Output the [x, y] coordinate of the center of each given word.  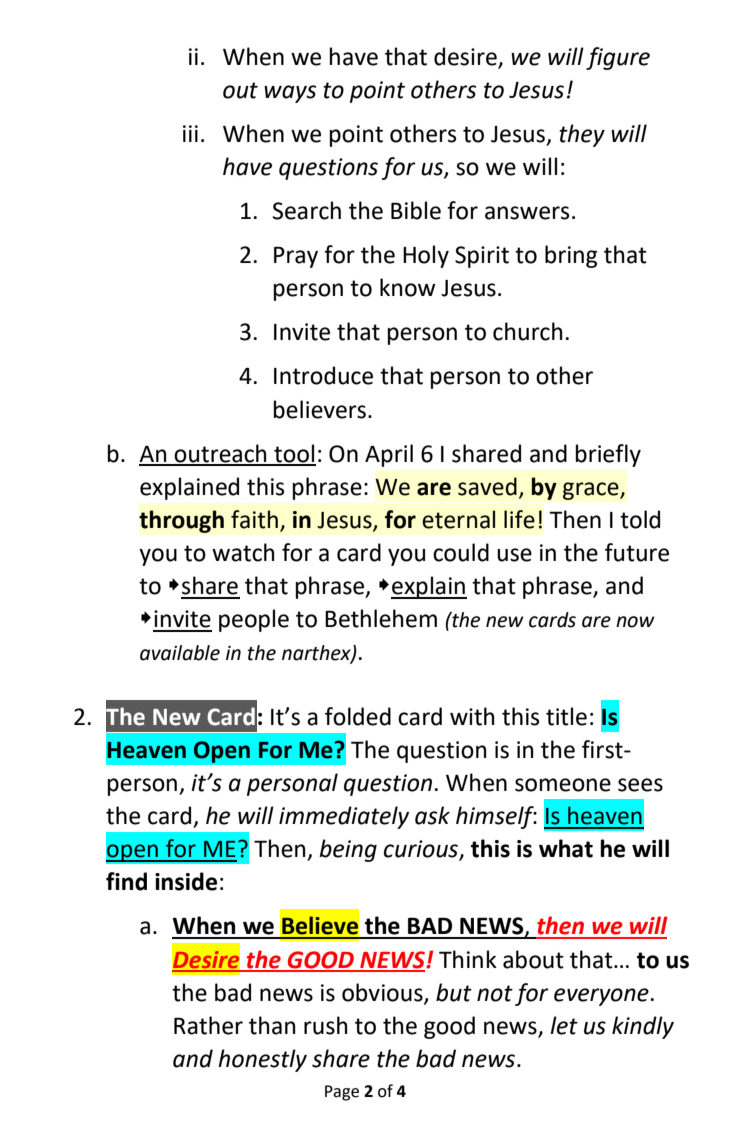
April [389, 455]
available [180, 653]
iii [190, 133]
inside [186, 881]
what [566, 848]
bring [571, 256]
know [408, 287]
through [181, 521]
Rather [208, 1025]
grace [592, 491]
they [582, 135]
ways [290, 94]
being [348, 850]
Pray [296, 257]
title [566, 716]
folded [358, 716]
